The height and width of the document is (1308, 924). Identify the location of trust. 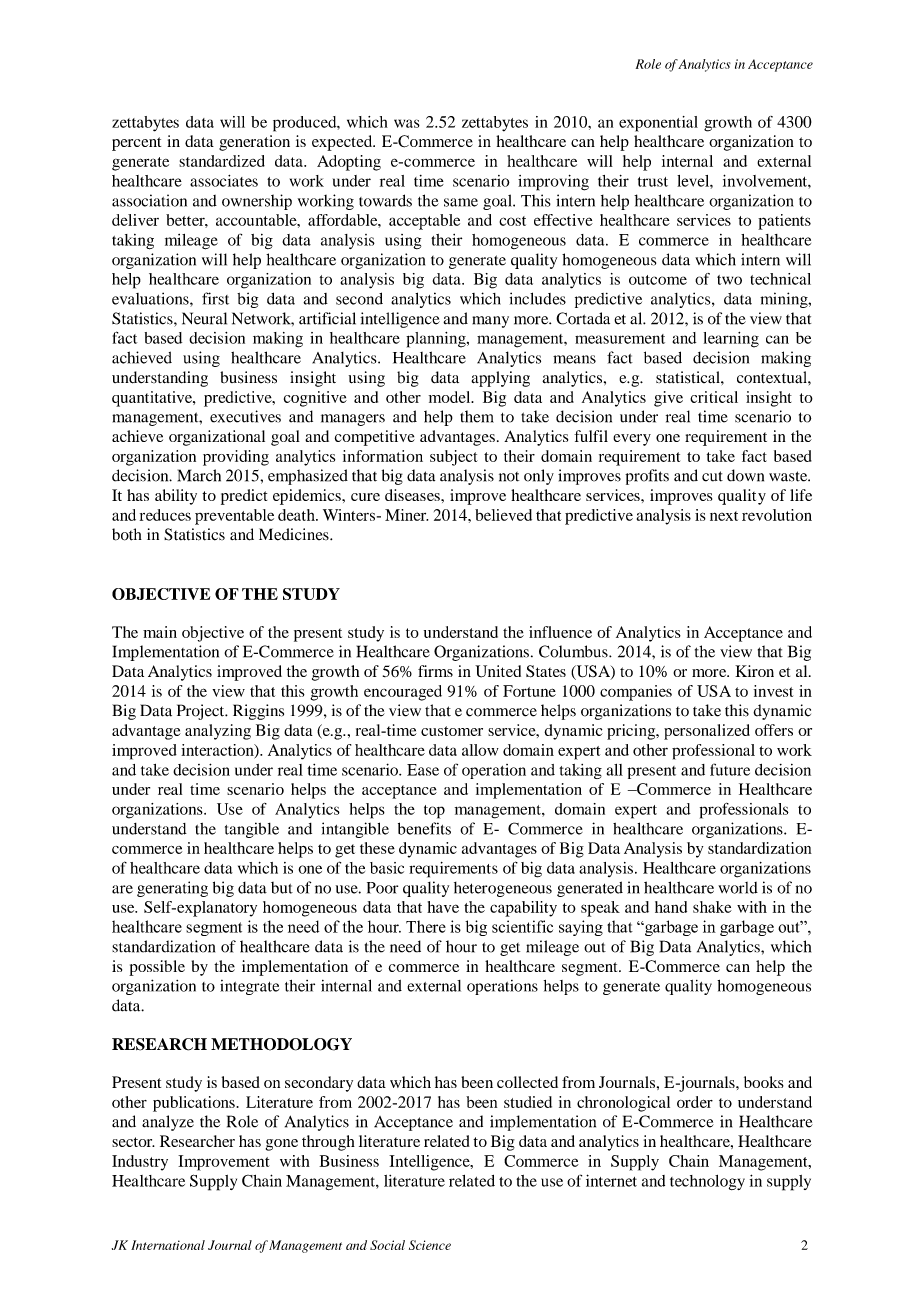
(653, 182).
